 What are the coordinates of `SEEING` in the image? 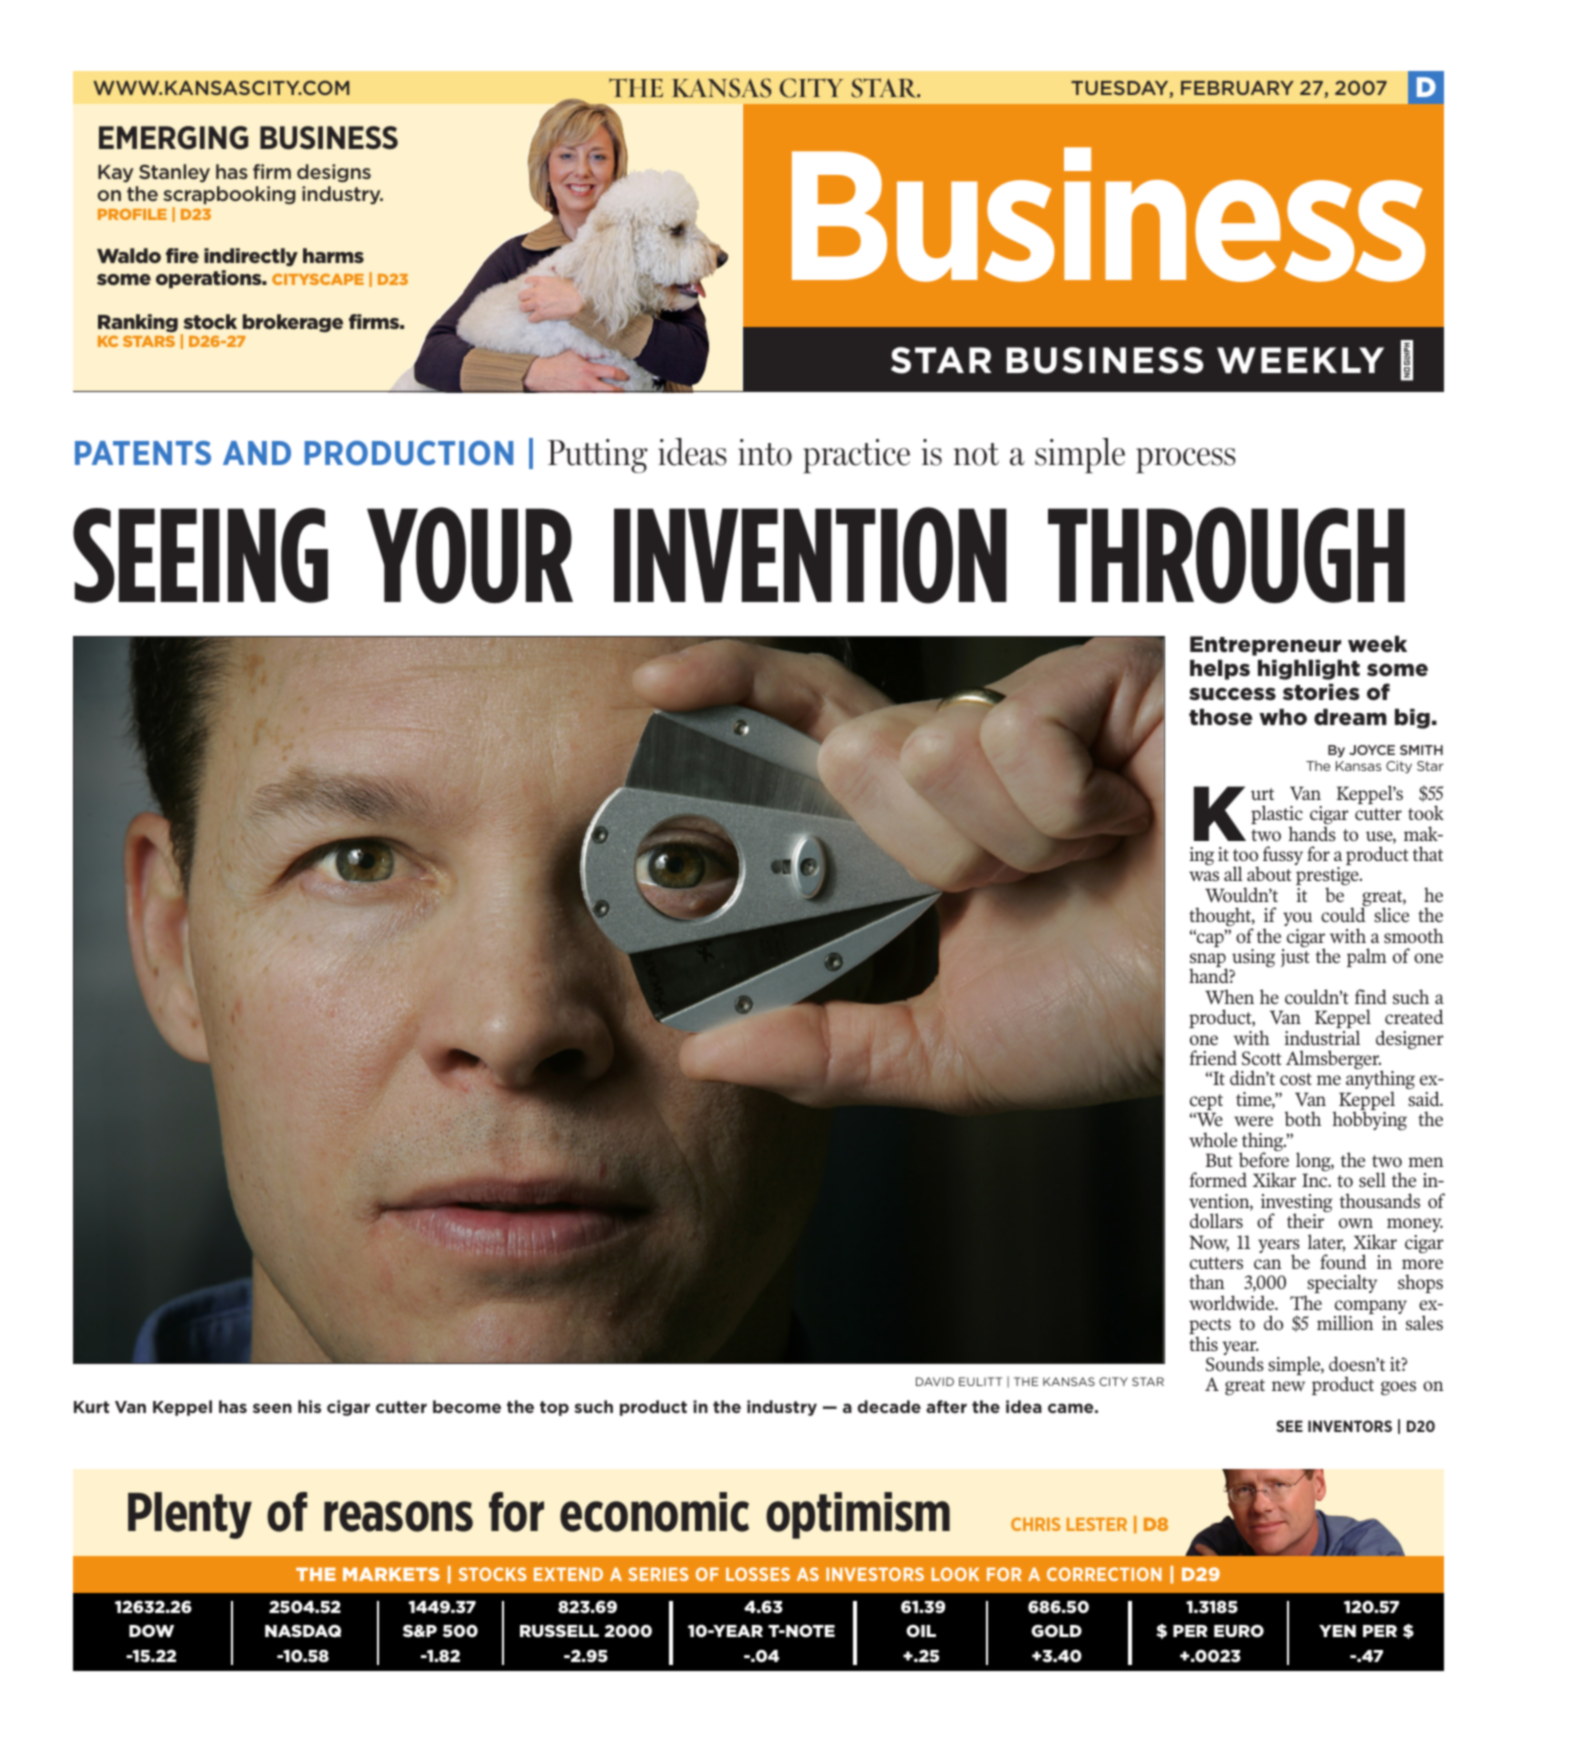 It's located at (200, 555).
